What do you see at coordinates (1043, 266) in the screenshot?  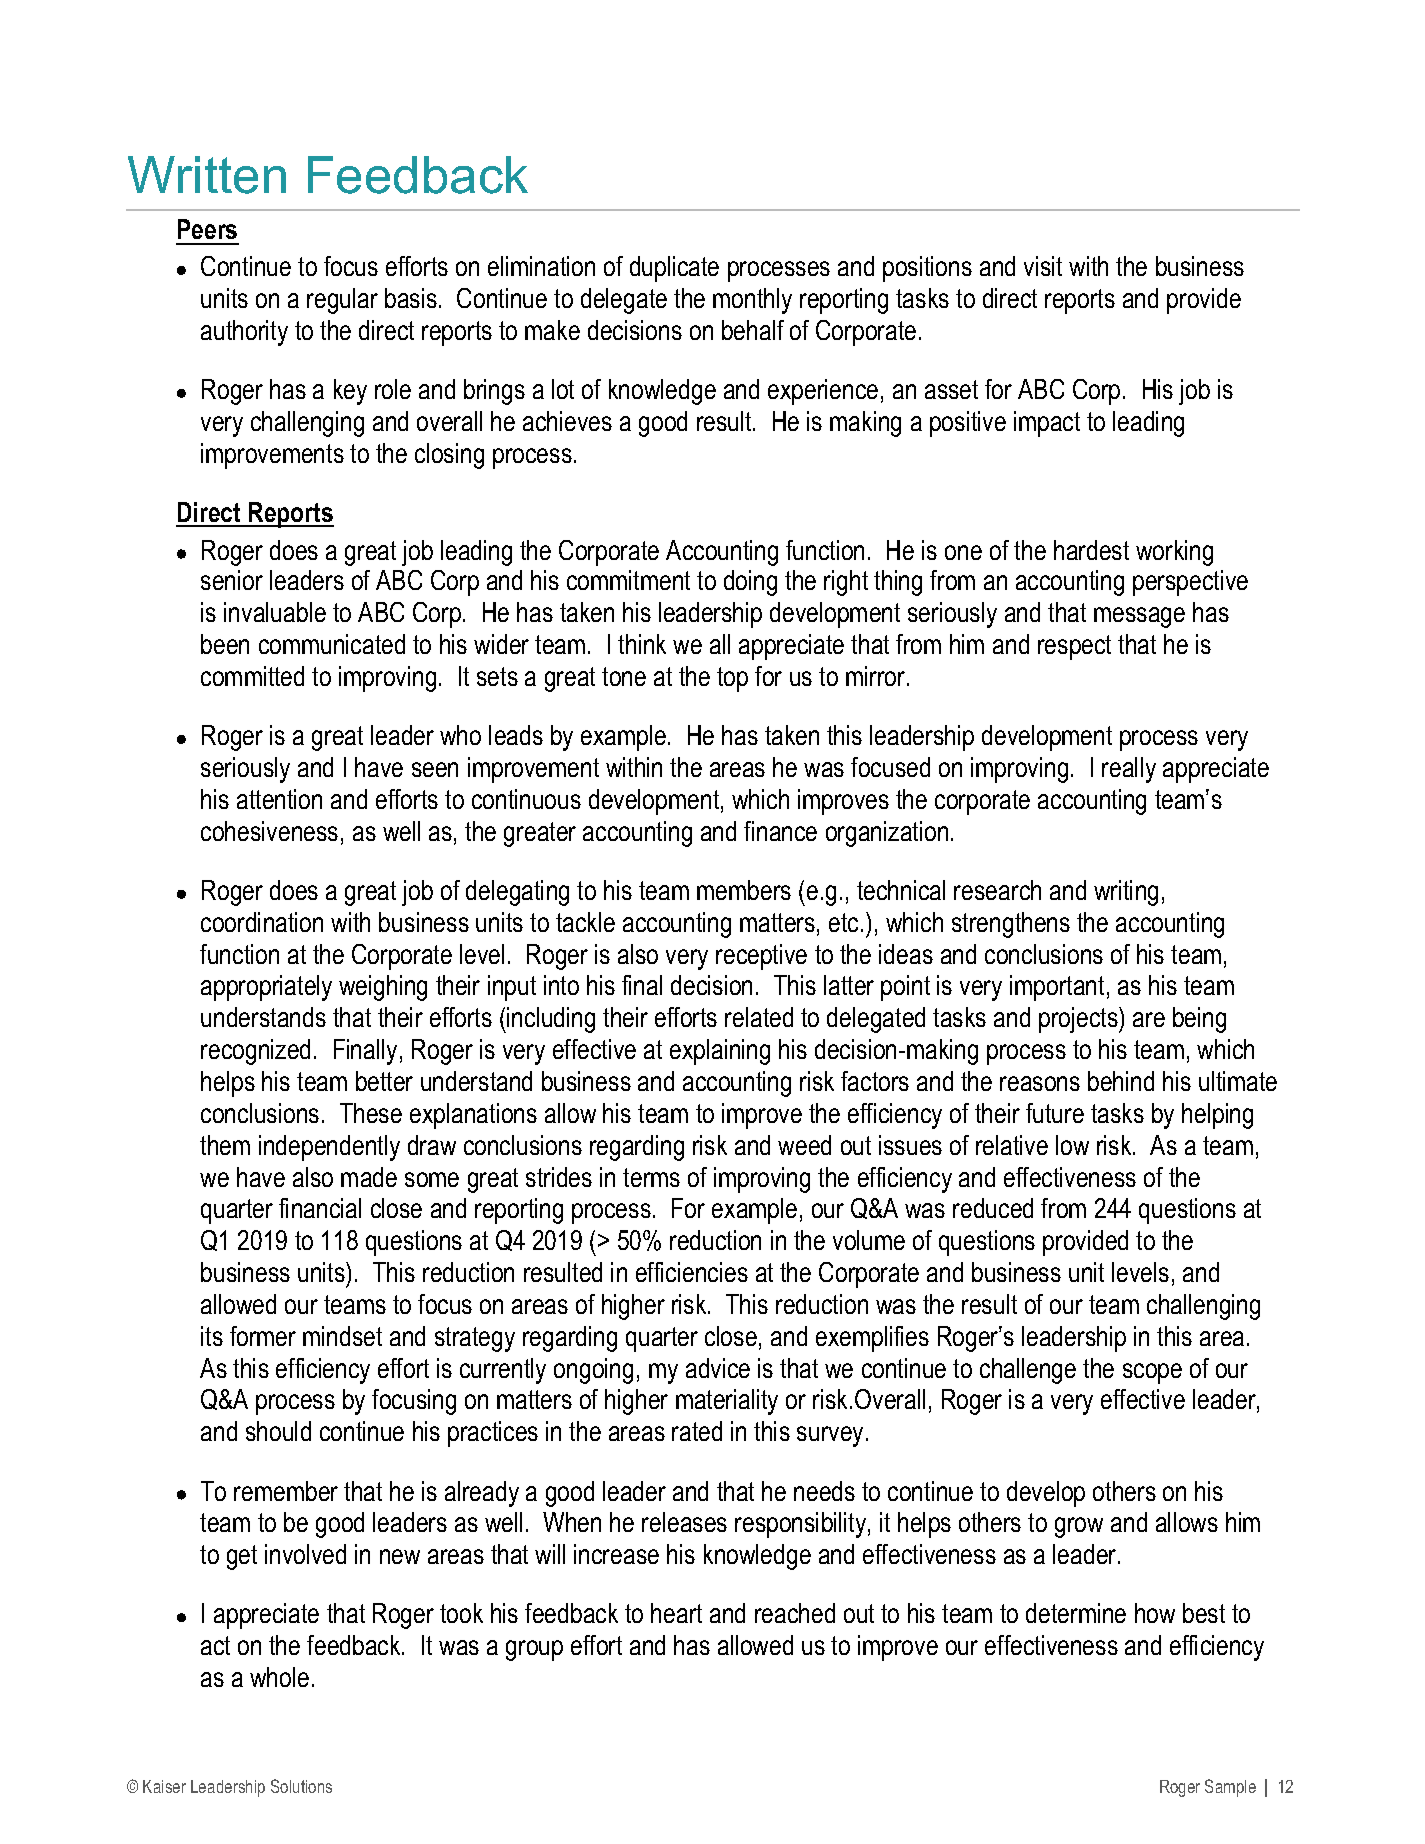 I see `visit` at bounding box center [1043, 266].
